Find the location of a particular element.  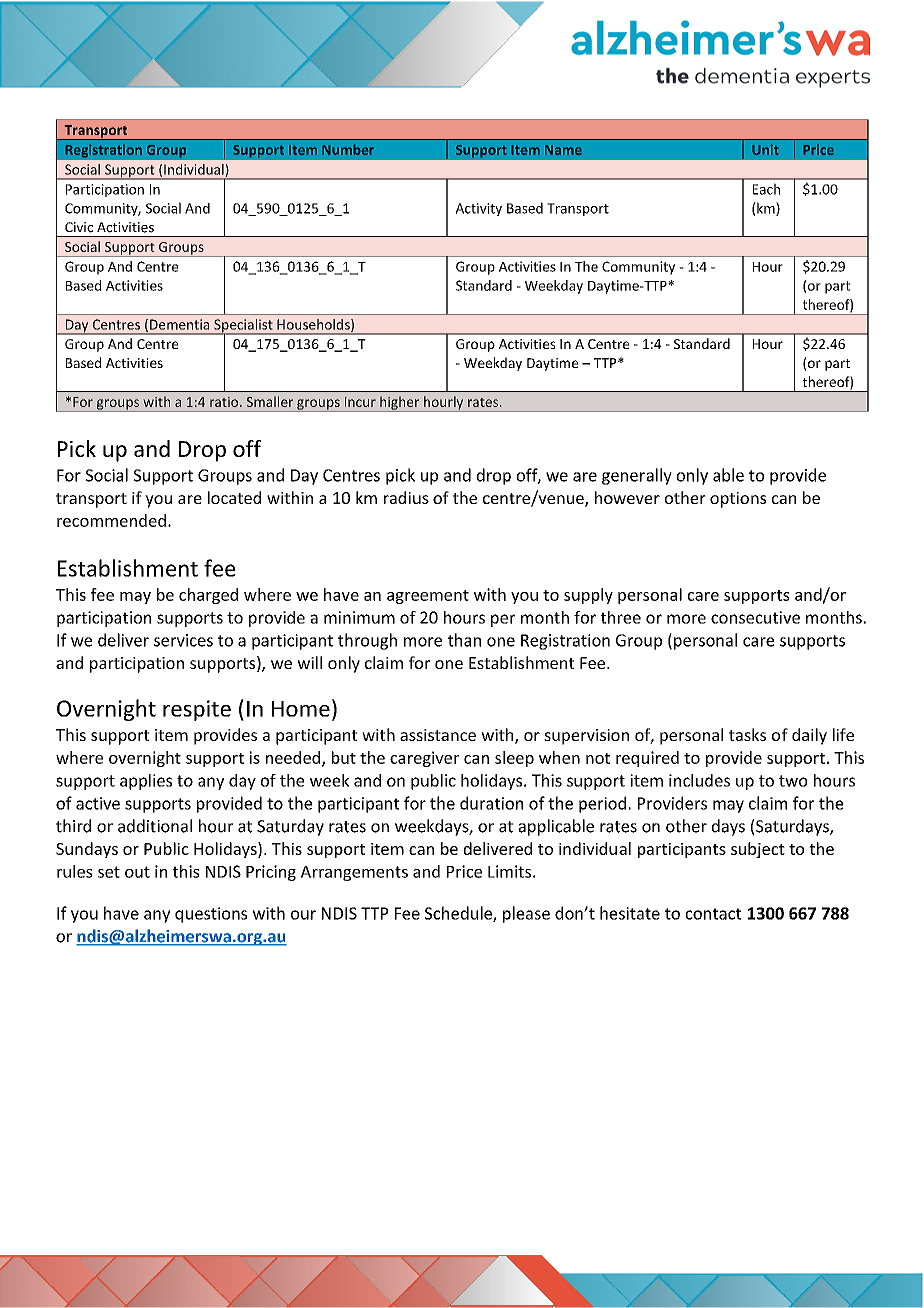

radius is located at coordinates (406, 497).
